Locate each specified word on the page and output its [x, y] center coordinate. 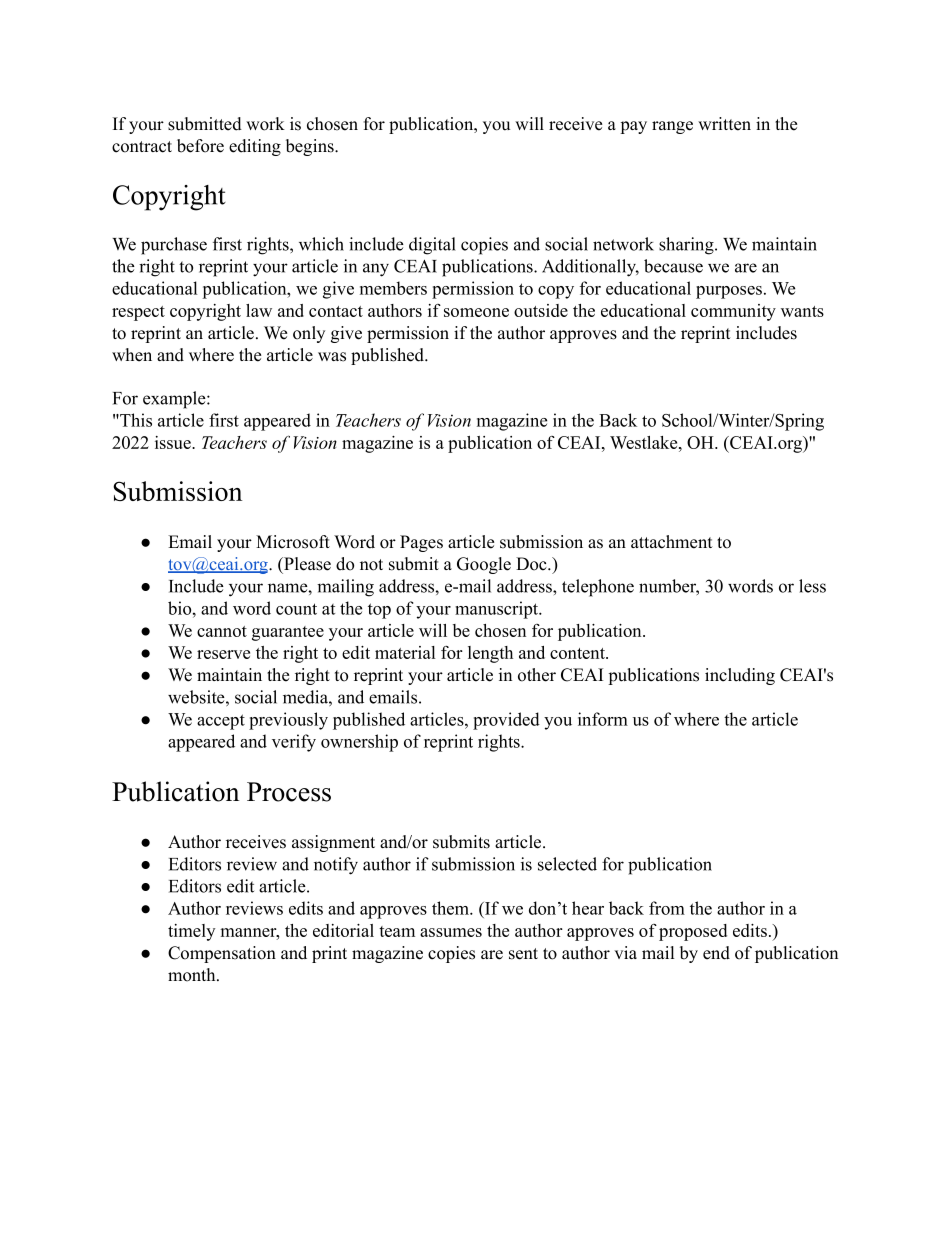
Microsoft [293, 542]
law [259, 310]
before [200, 146]
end [716, 953]
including [740, 676]
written [724, 124]
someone [476, 312]
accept [221, 722]
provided [506, 721]
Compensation [222, 954]
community [733, 312]
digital [432, 246]
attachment [672, 542]
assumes [451, 932]
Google [484, 565]
